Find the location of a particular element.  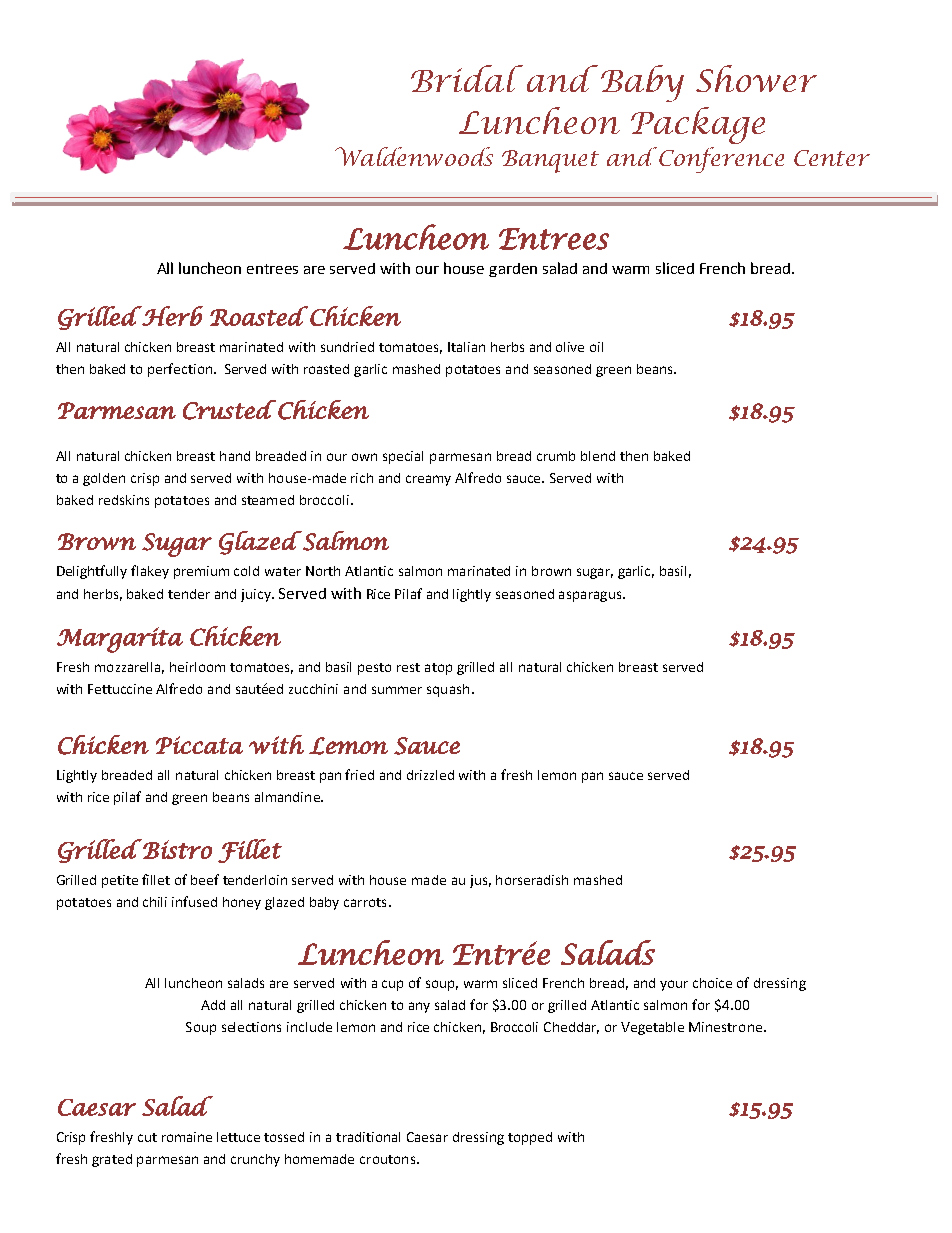

atop is located at coordinates (438, 669).
